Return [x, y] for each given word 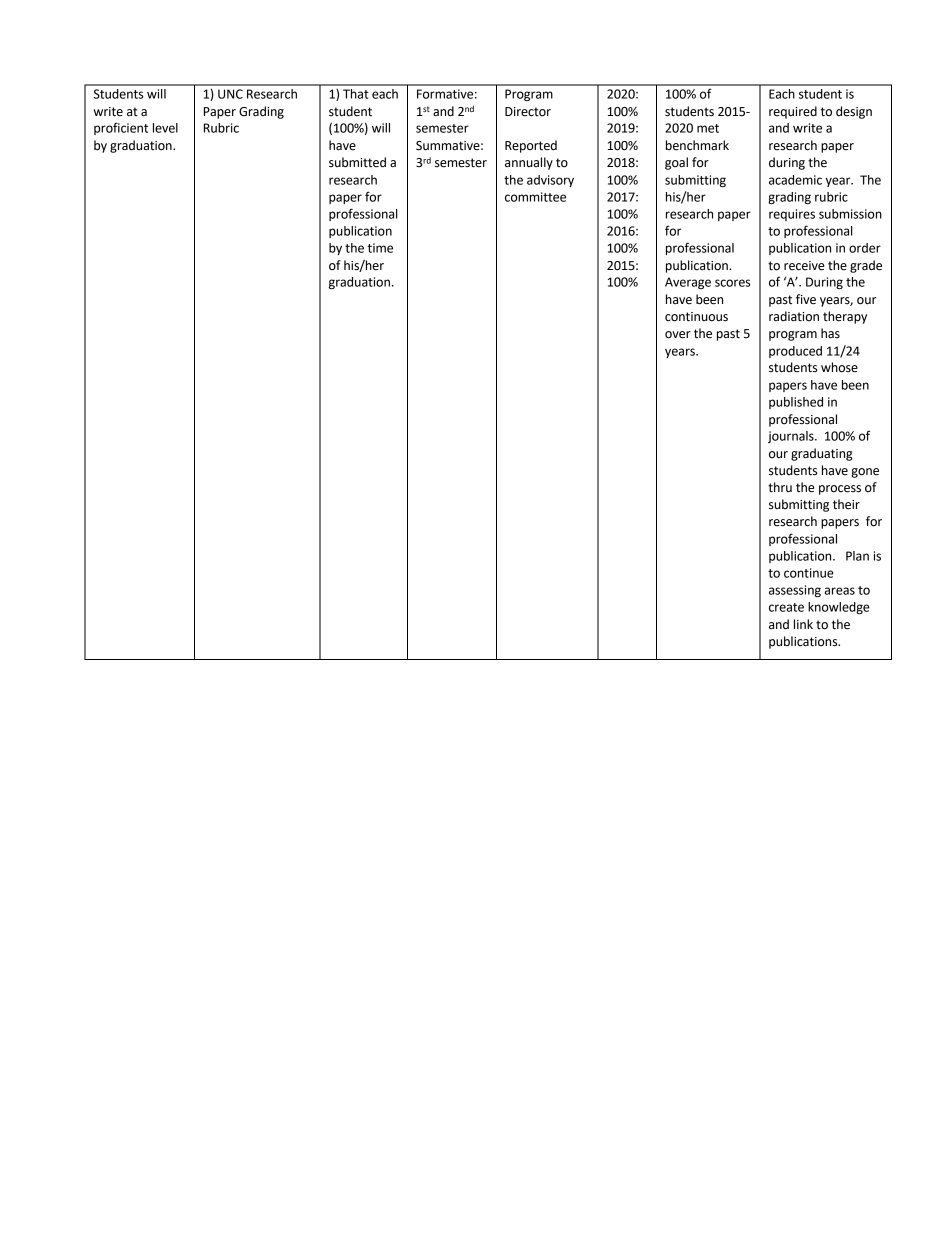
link [803, 624]
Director [528, 112]
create [786, 607]
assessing [795, 591]
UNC [230, 94]
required [793, 112]
